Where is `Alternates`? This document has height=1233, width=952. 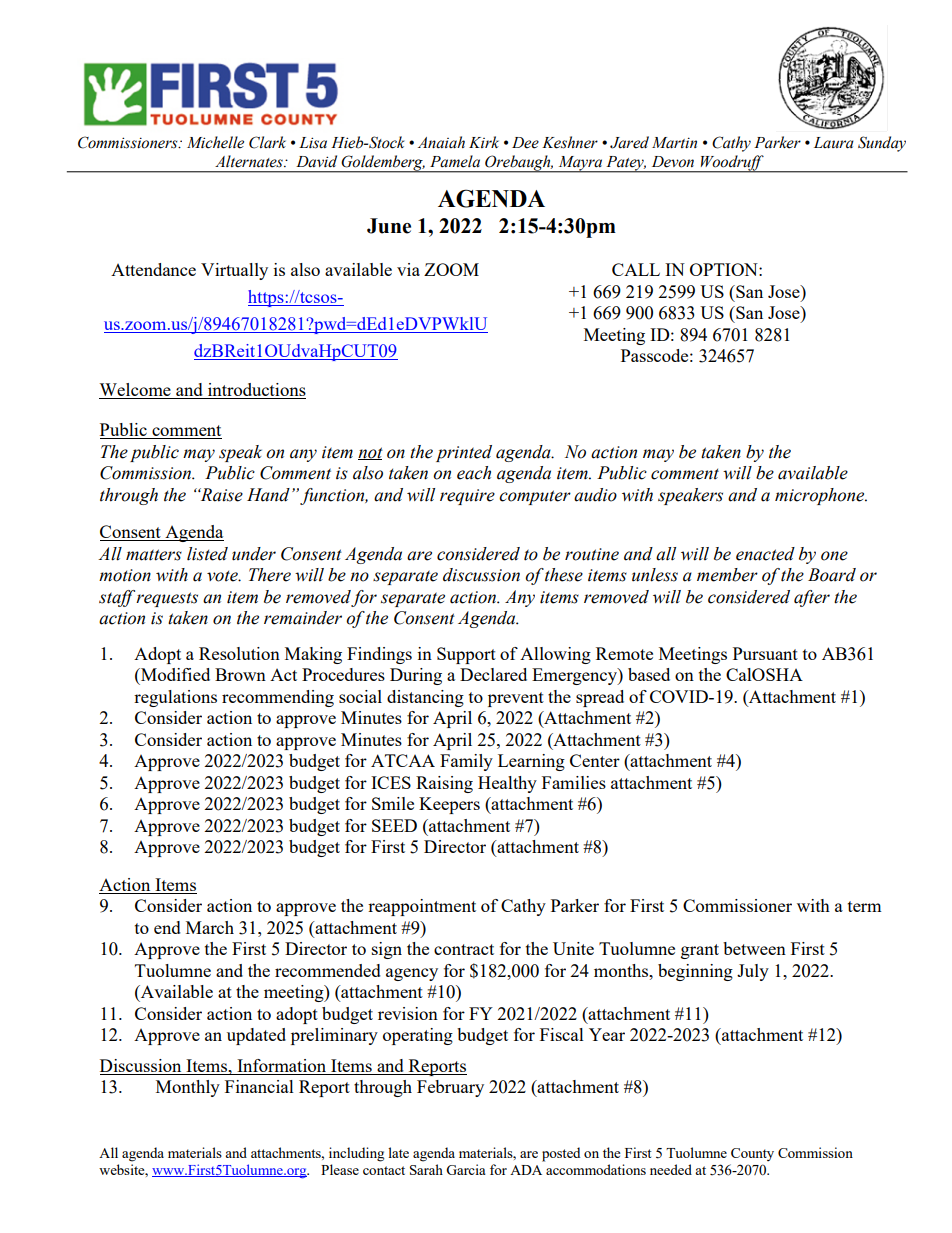 Alternates is located at coordinates (250, 161).
